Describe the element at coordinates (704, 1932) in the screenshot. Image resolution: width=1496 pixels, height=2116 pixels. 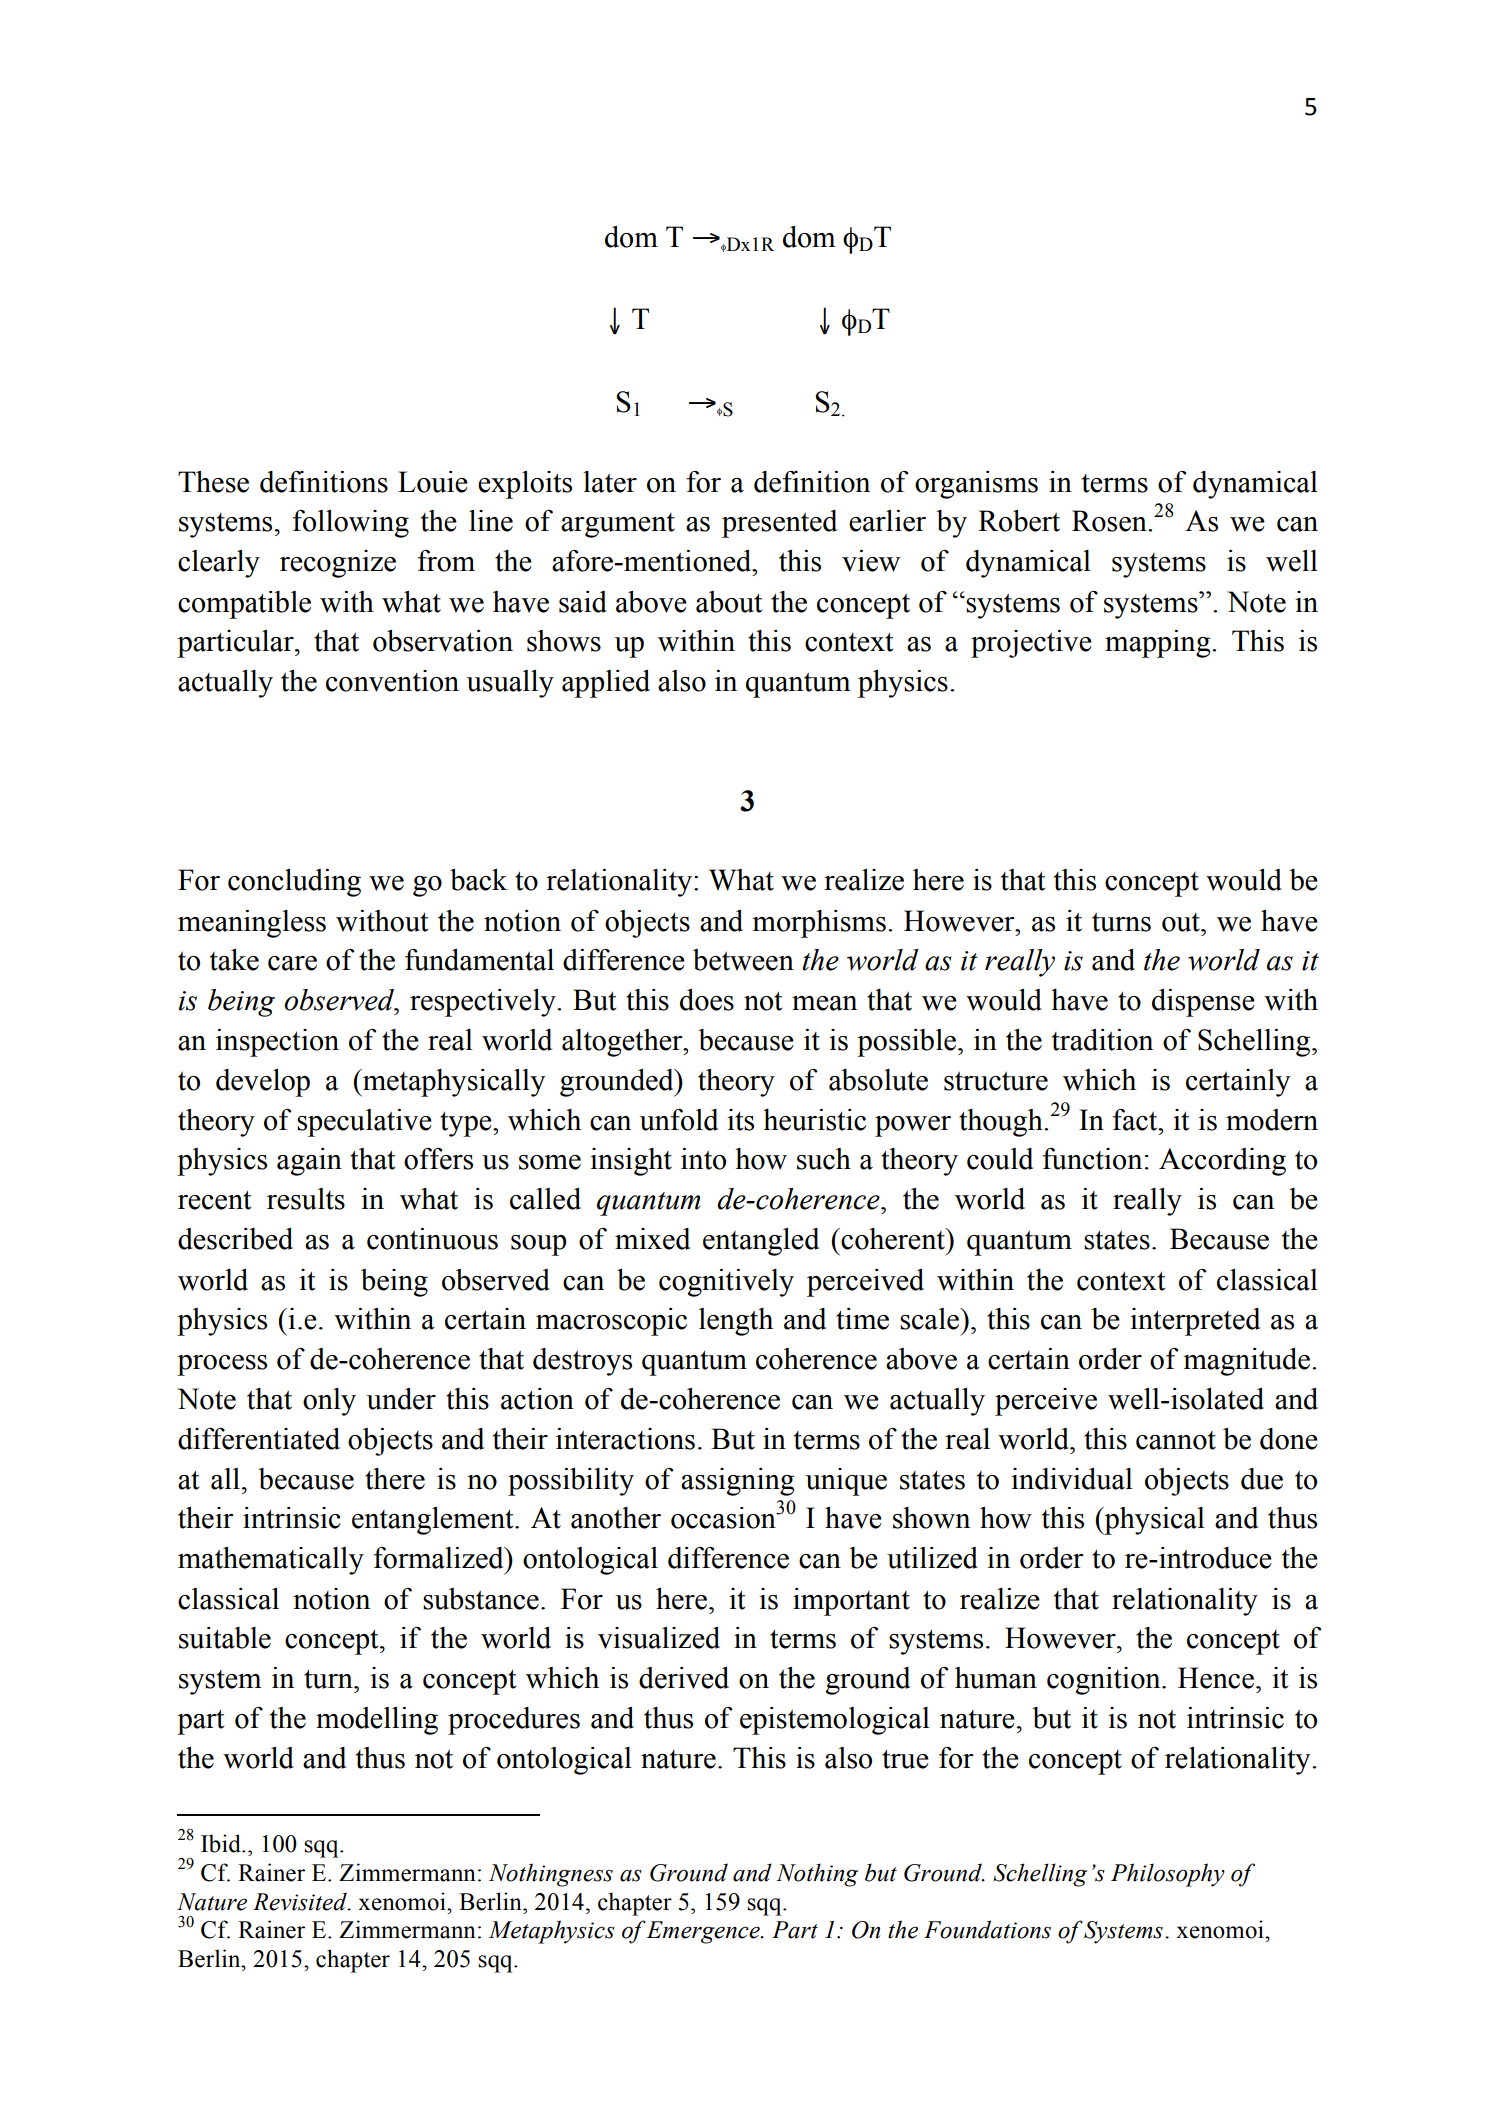
I see `Emergence` at that location.
